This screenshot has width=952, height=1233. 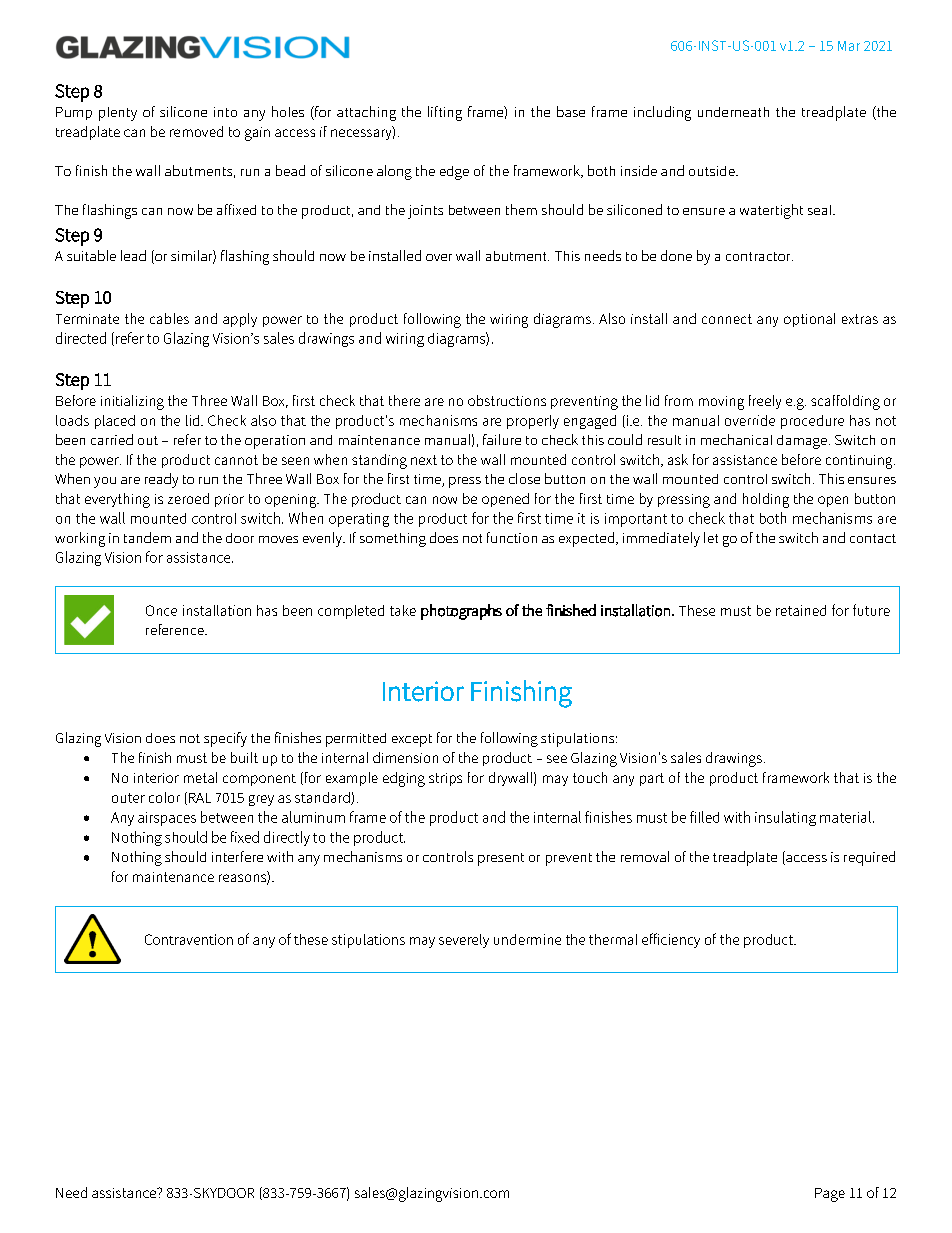 What do you see at coordinates (785, 818) in the screenshot?
I see `insulating` at bounding box center [785, 818].
